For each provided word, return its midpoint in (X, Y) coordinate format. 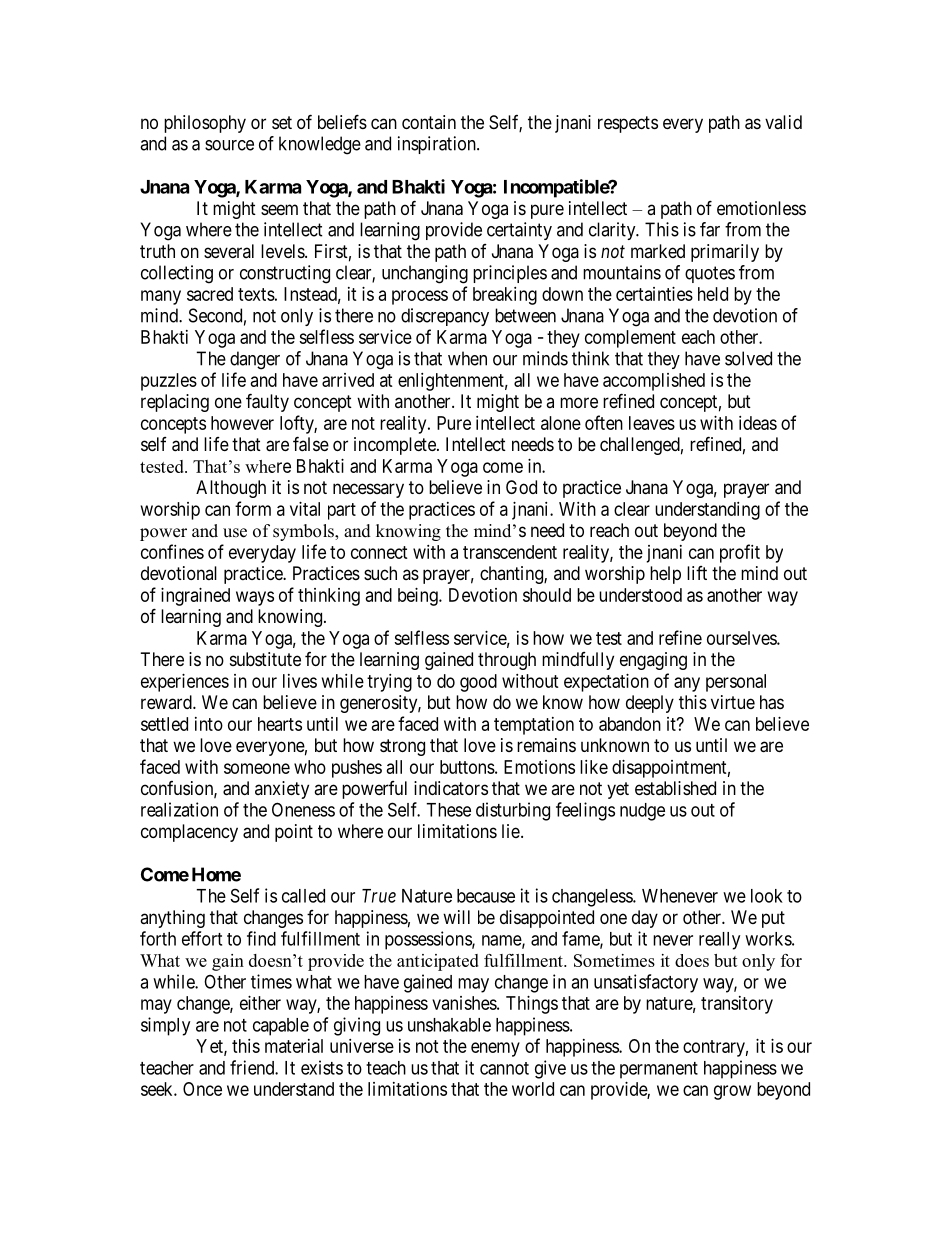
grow (732, 1092)
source (229, 145)
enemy (495, 1049)
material (294, 1046)
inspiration (438, 145)
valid (783, 122)
